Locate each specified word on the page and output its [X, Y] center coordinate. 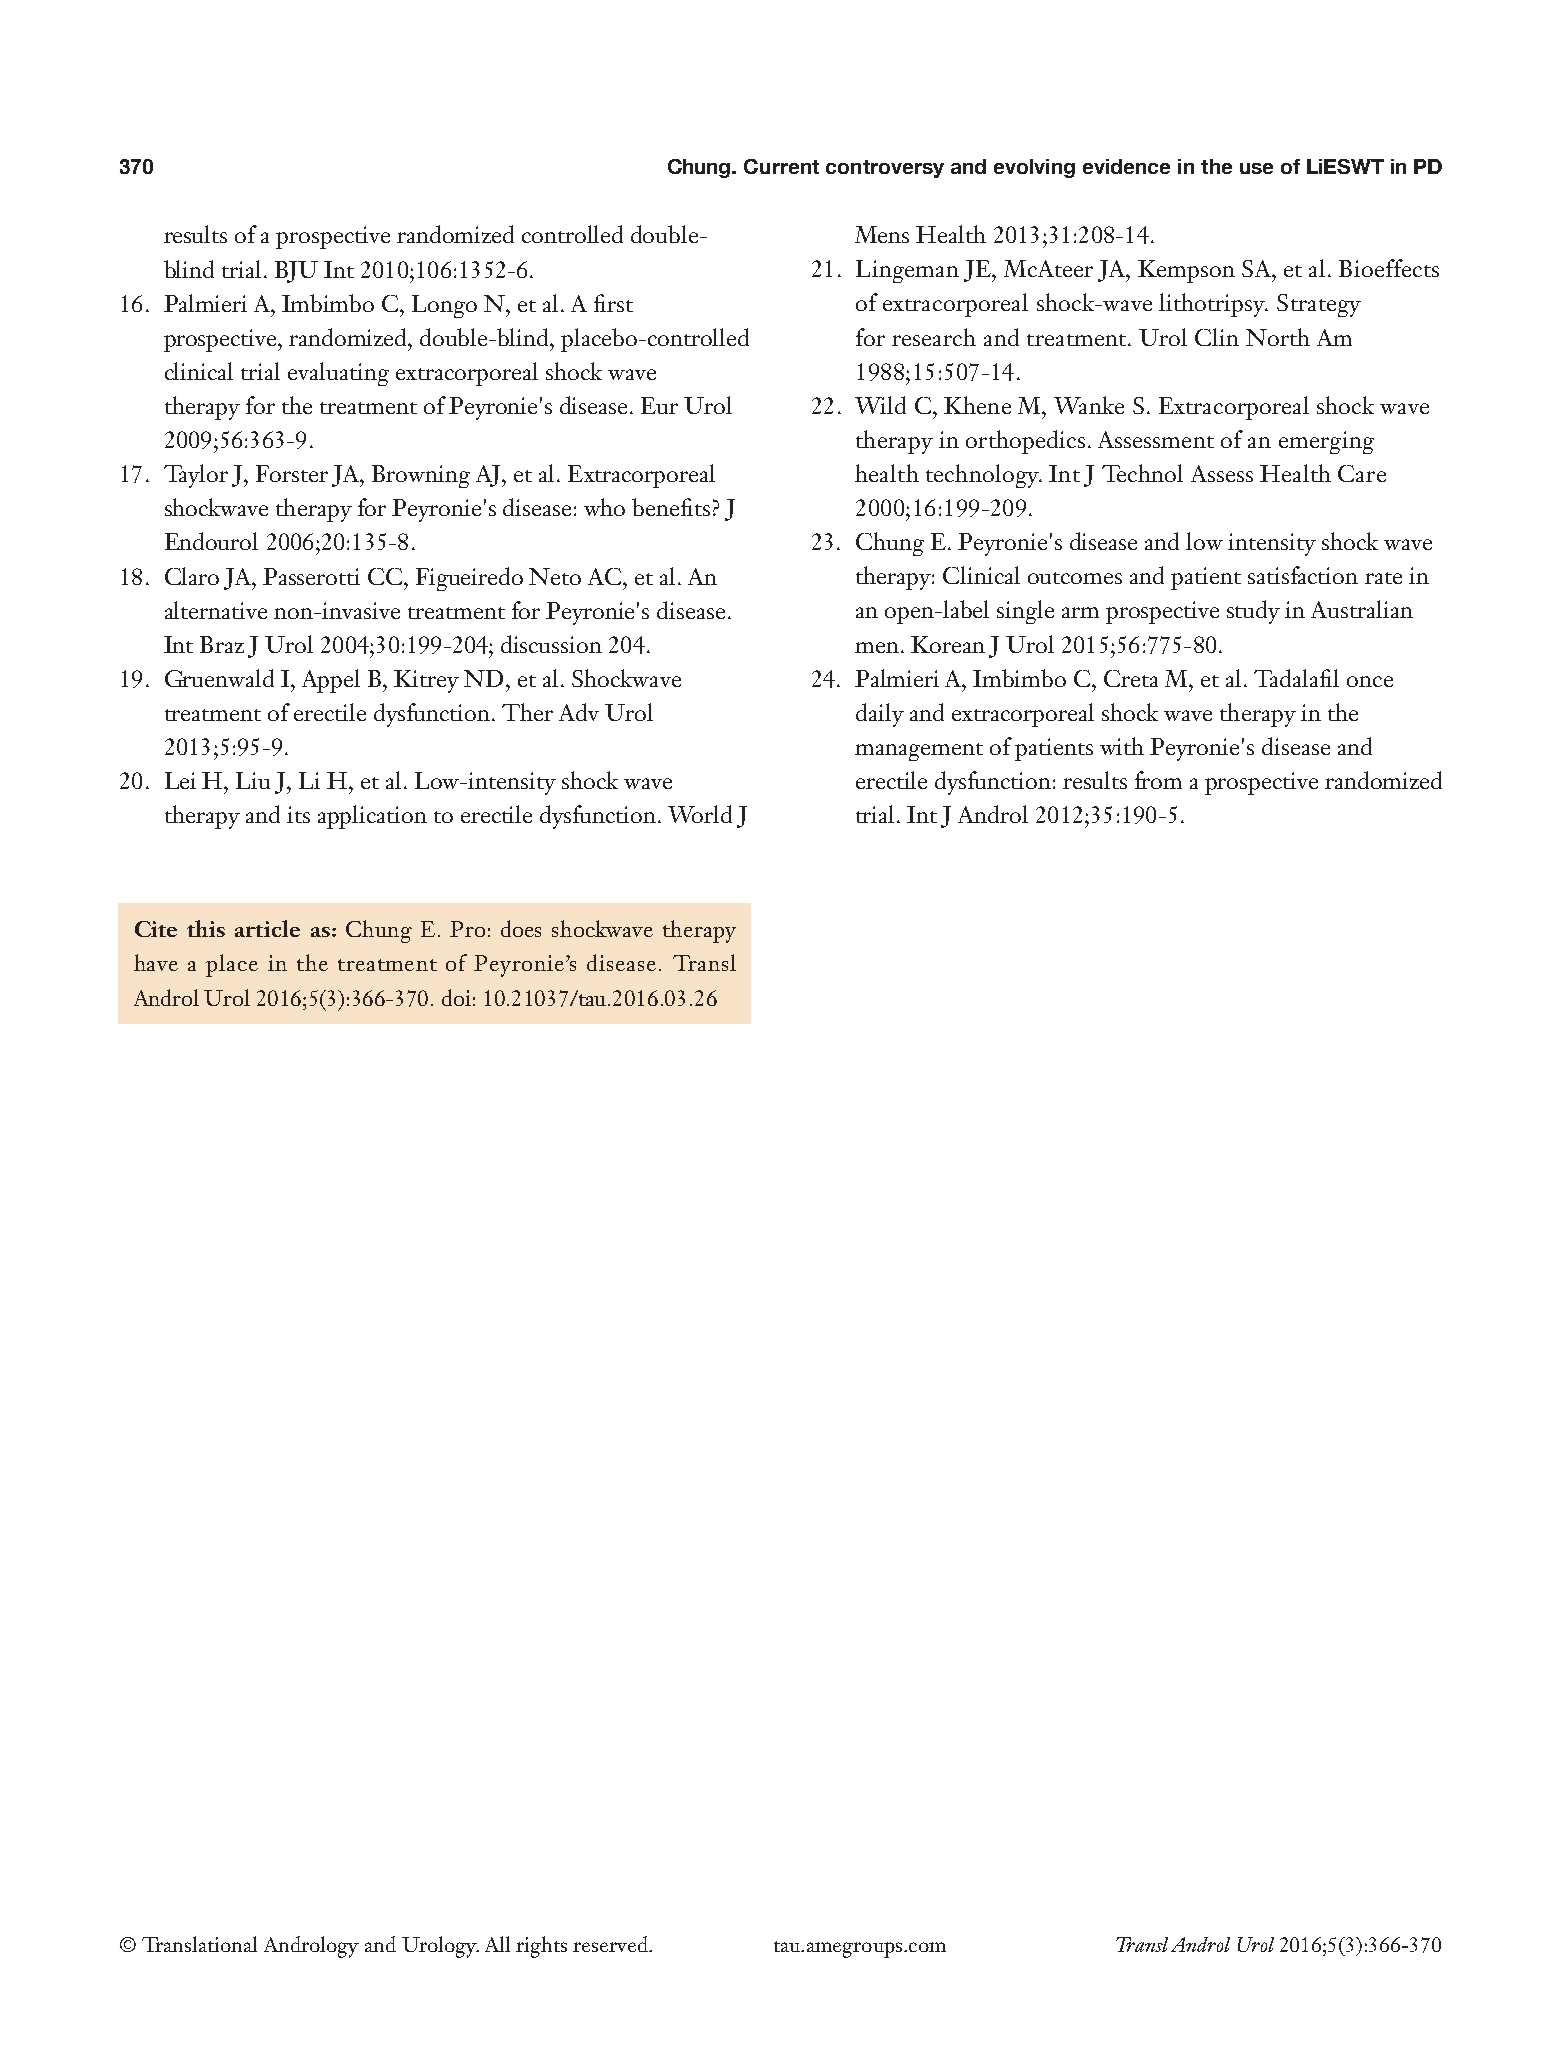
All [497, 1944]
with [1122, 746]
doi [456, 997]
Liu [253, 780]
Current [781, 166]
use [1256, 168]
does [521, 928]
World [700, 814]
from [1158, 780]
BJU [296, 272]
